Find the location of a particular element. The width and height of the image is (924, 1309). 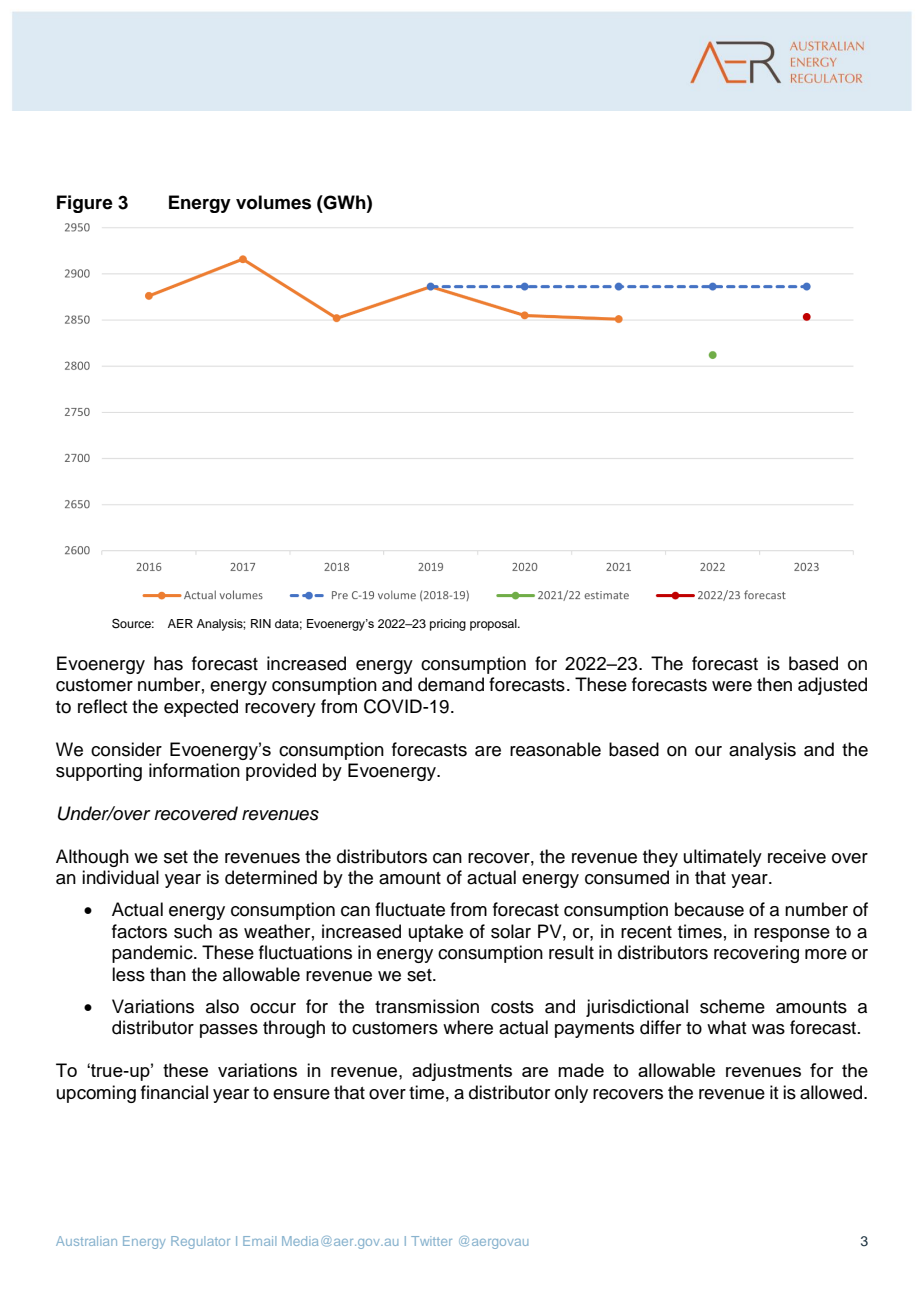

allowed is located at coordinates (832, 1092).
